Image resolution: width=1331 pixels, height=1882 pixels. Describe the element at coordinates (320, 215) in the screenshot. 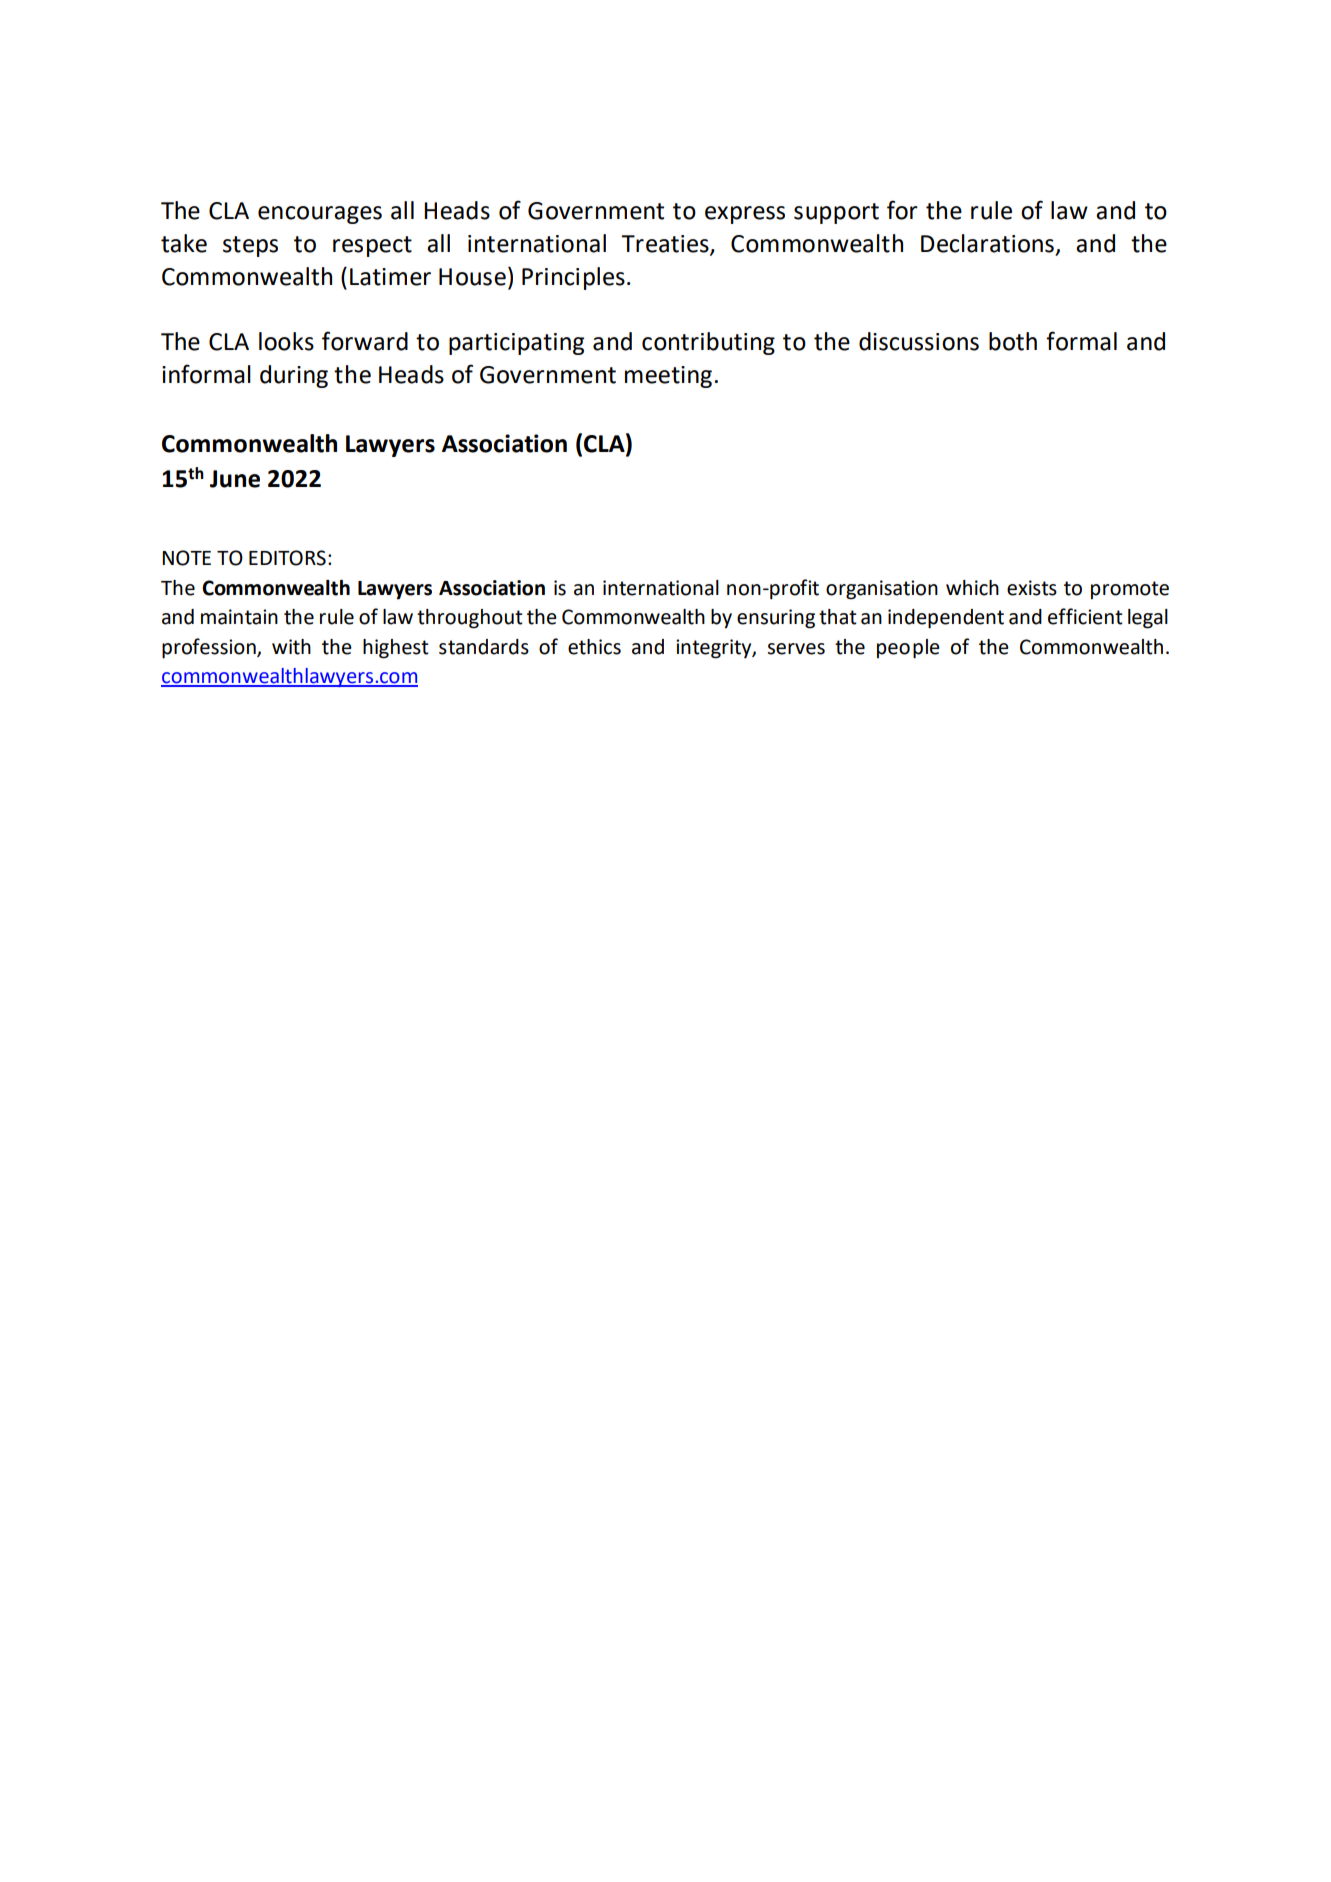

I see `encourages` at that location.
